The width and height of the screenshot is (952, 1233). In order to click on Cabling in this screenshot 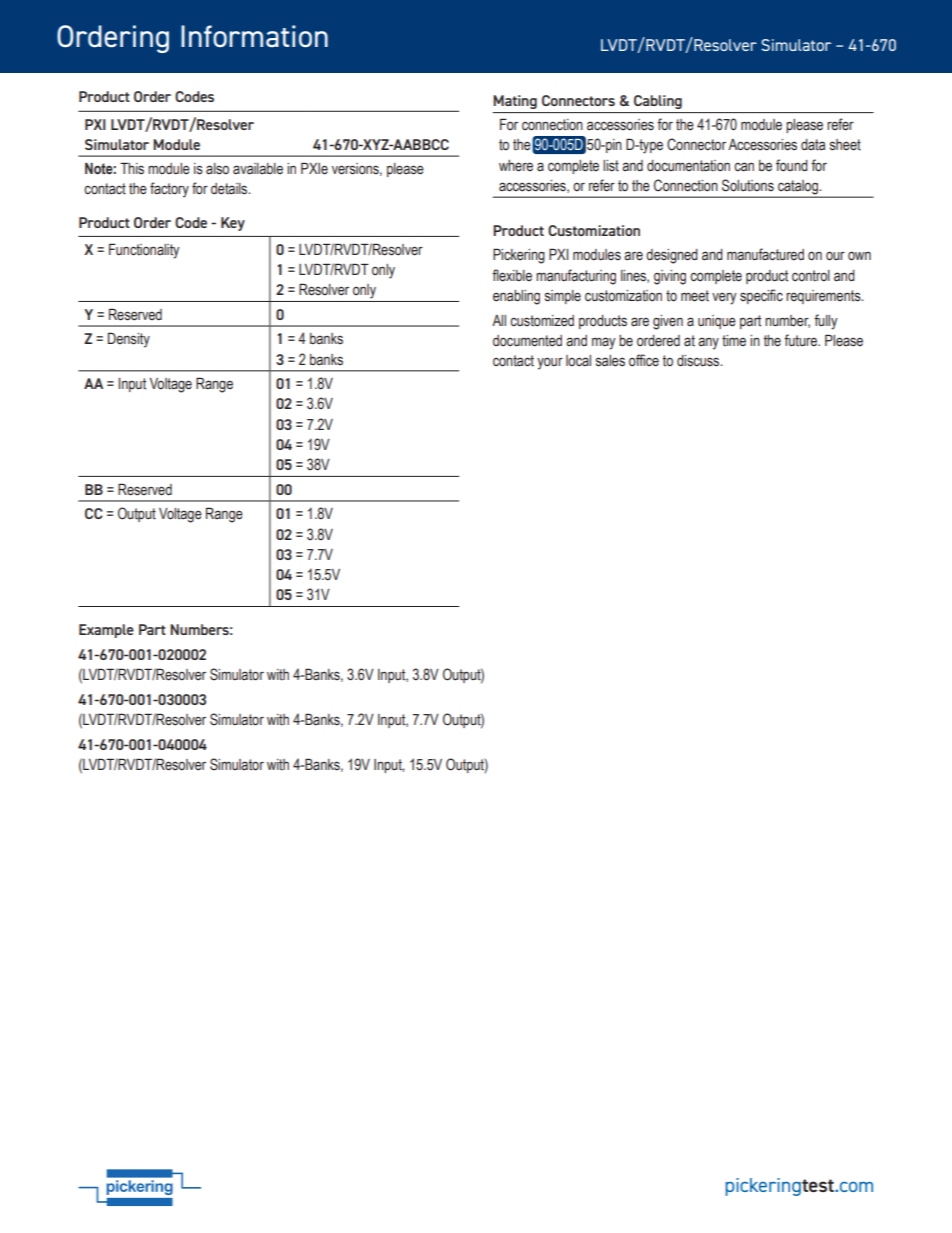, I will do `click(658, 102)`.
